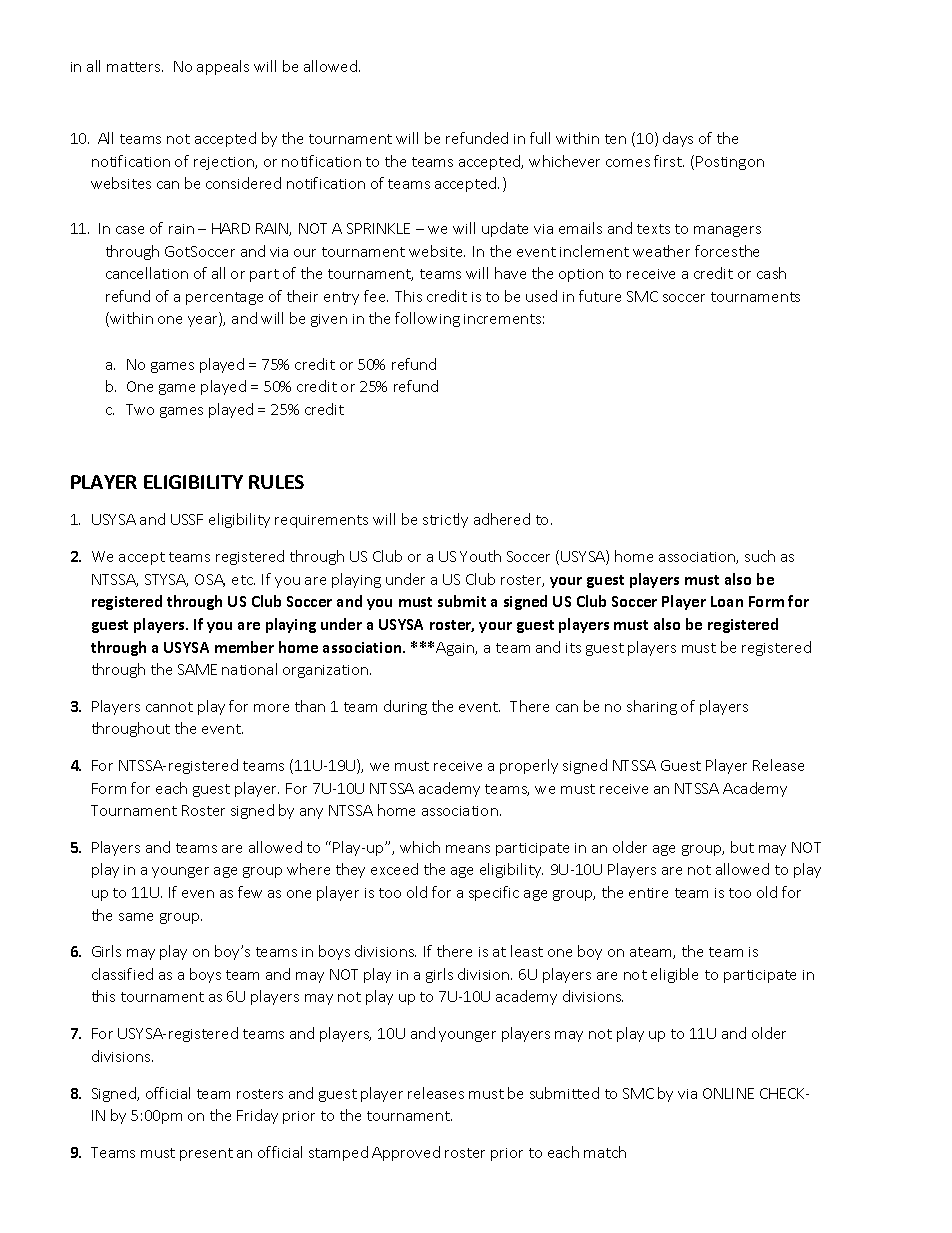 The height and width of the image is (1233, 952). What do you see at coordinates (494, 893) in the image?
I see `specific` at bounding box center [494, 893].
